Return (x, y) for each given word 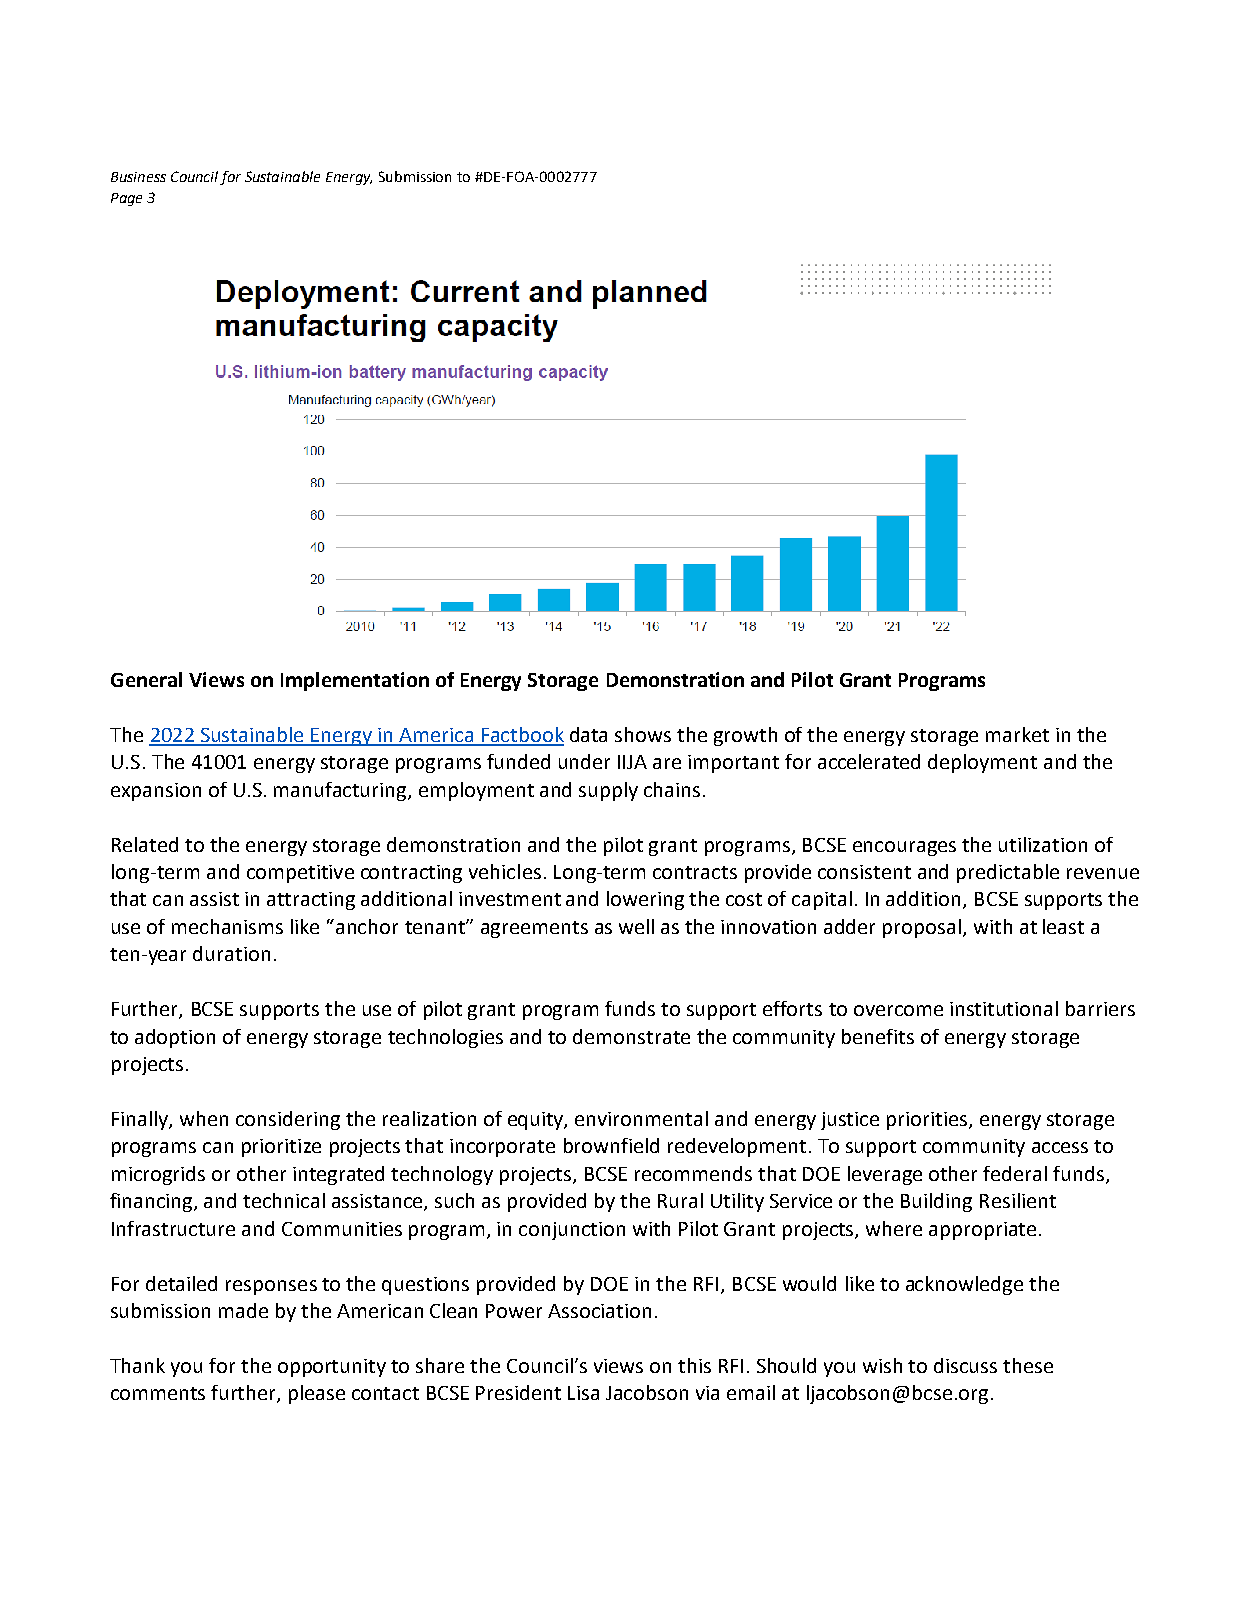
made (243, 1310)
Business (138, 177)
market (1017, 734)
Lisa (583, 1393)
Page (126, 199)
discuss (965, 1365)
